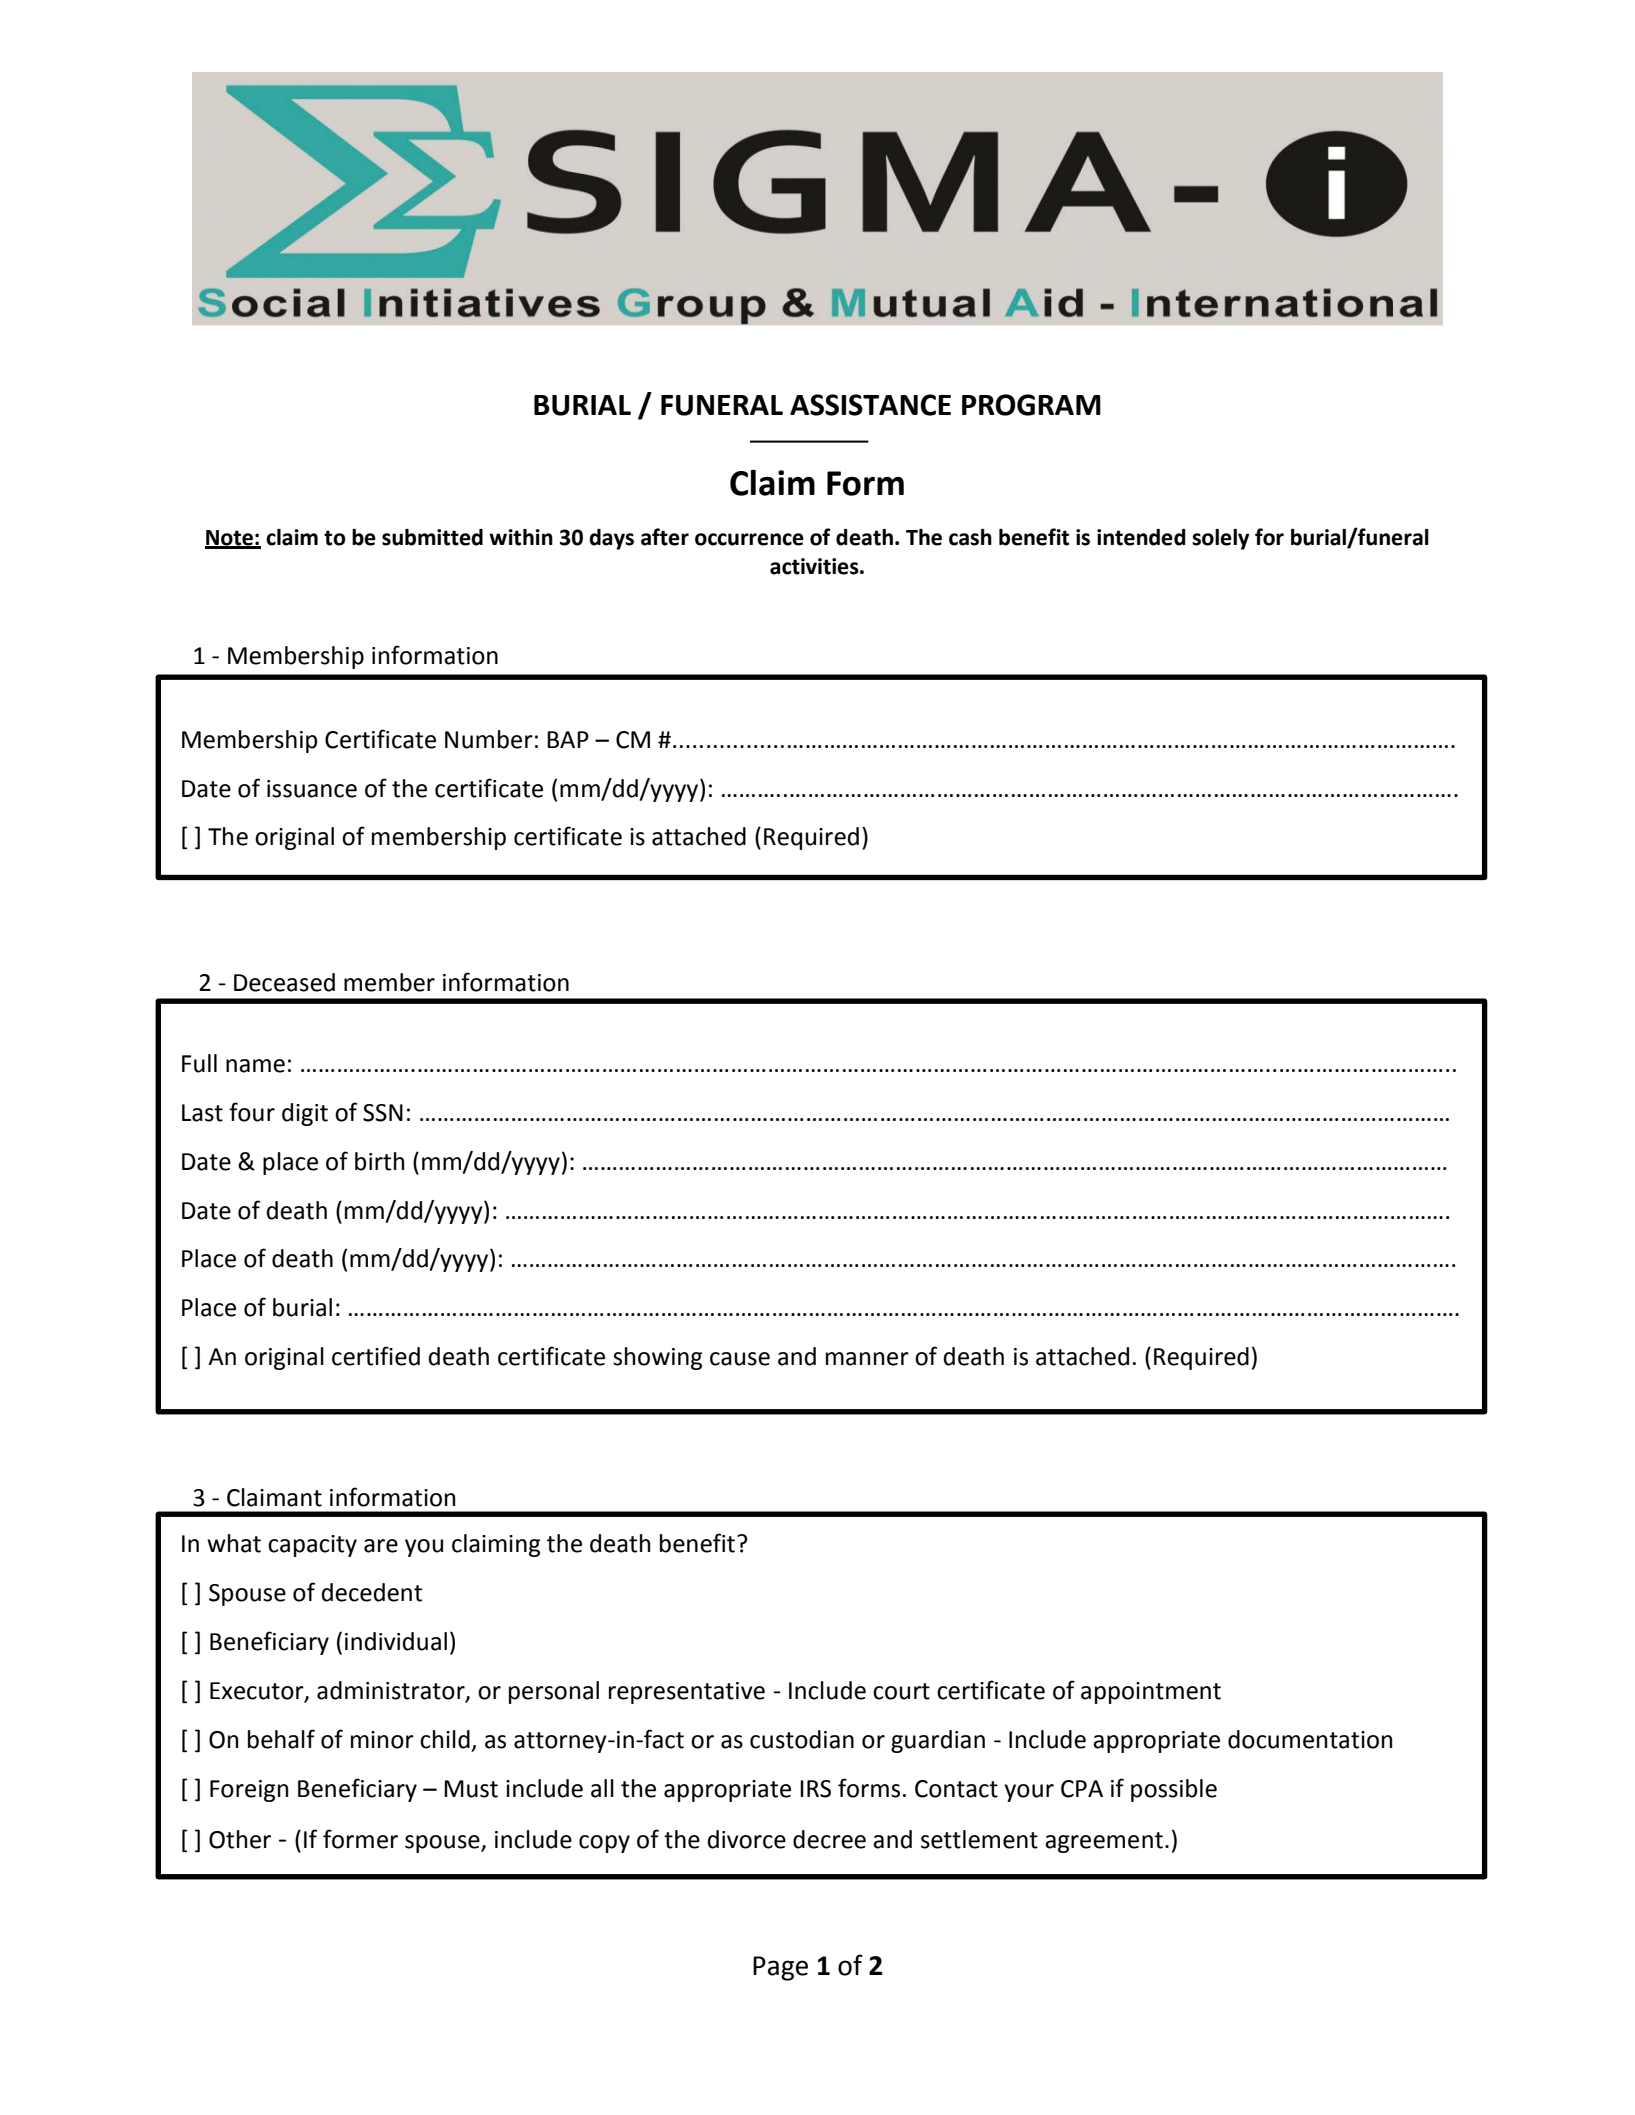 The width and height of the screenshot is (1635, 2115). I want to click on manner, so click(867, 1359).
